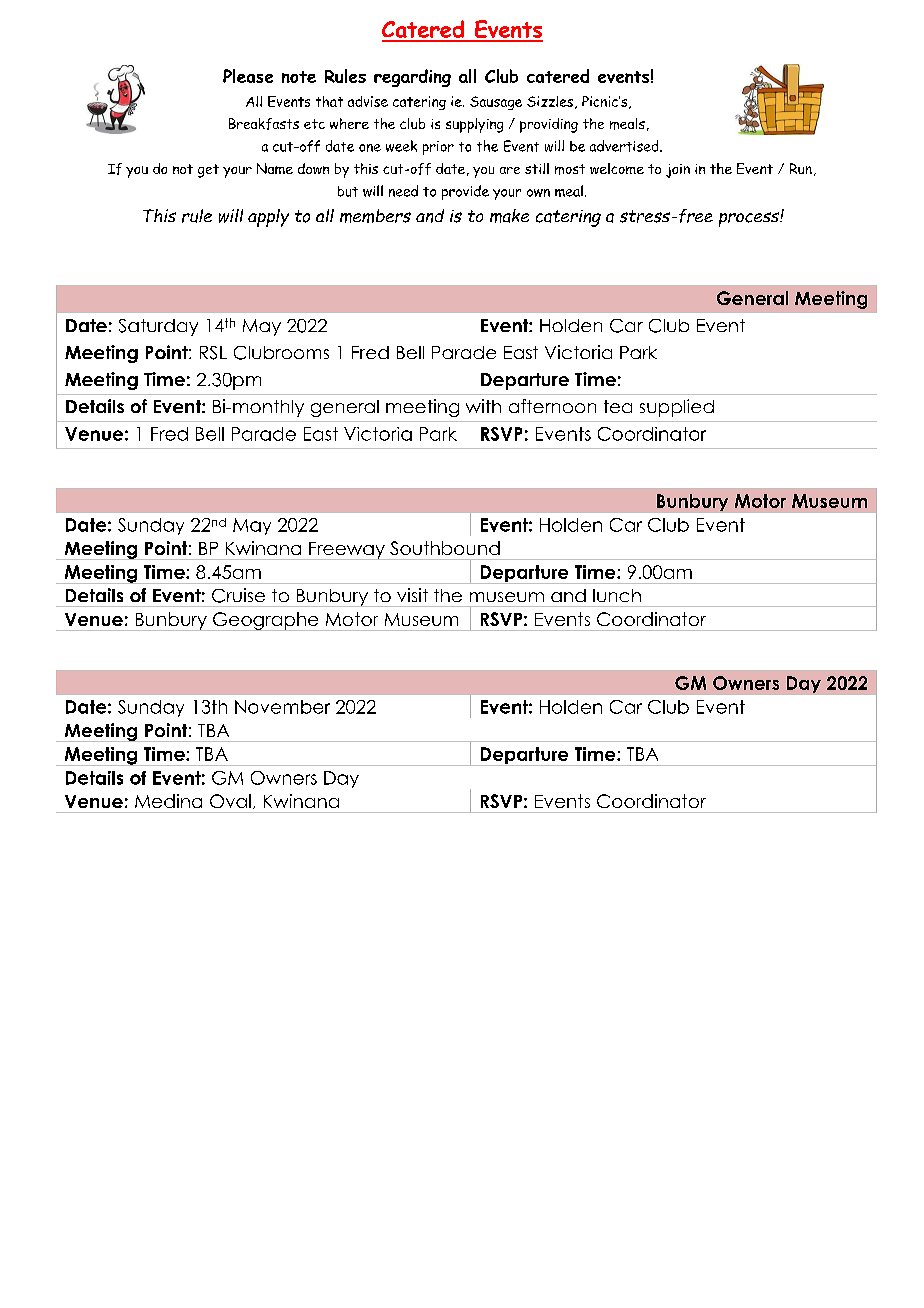  Describe the element at coordinates (678, 171) in the screenshot. I see `join` at that location.
